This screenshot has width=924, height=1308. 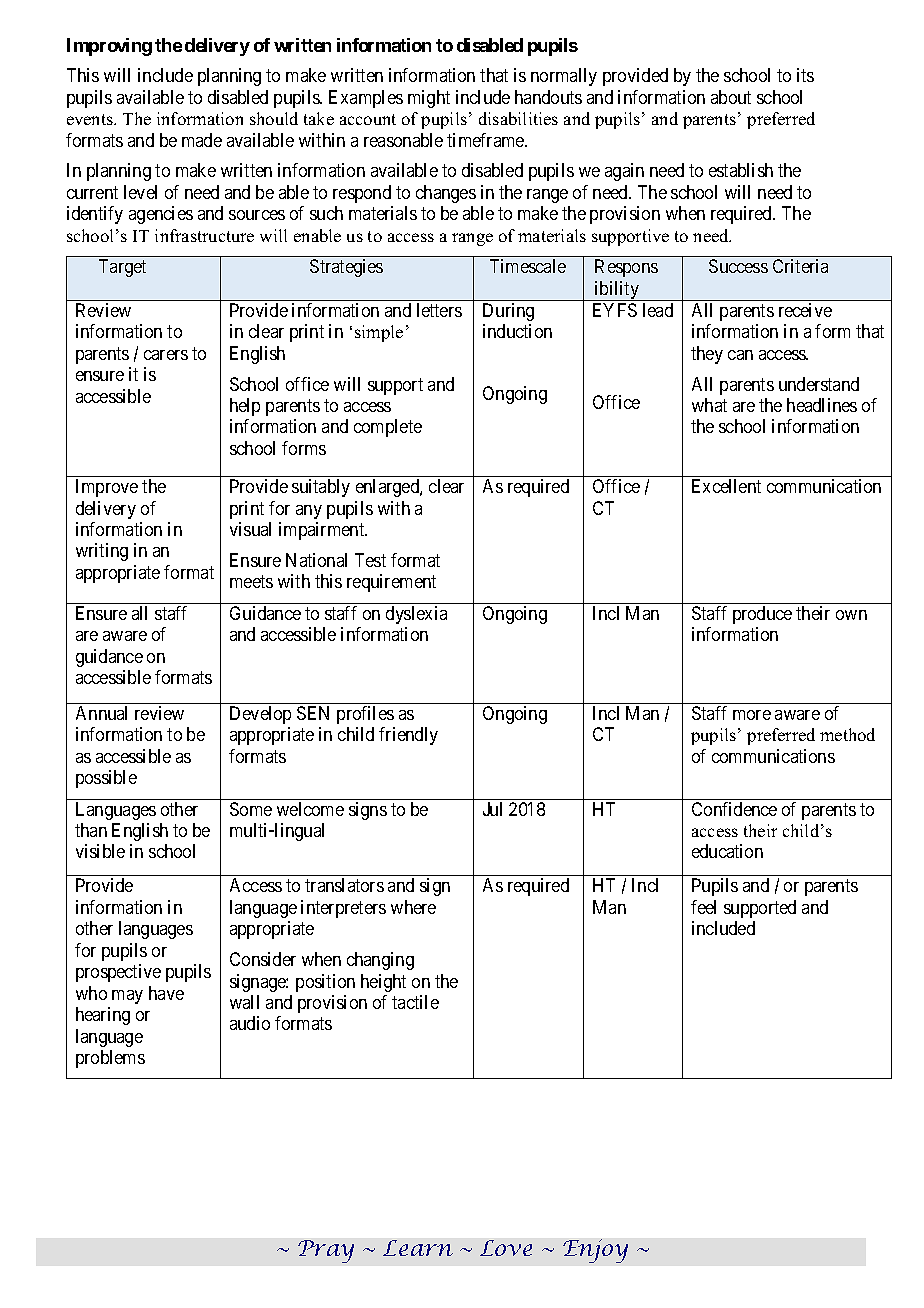 What do you see at coordinates (429, 99) in the screenshot?
I see `might` at bounding box center [429, 99].
